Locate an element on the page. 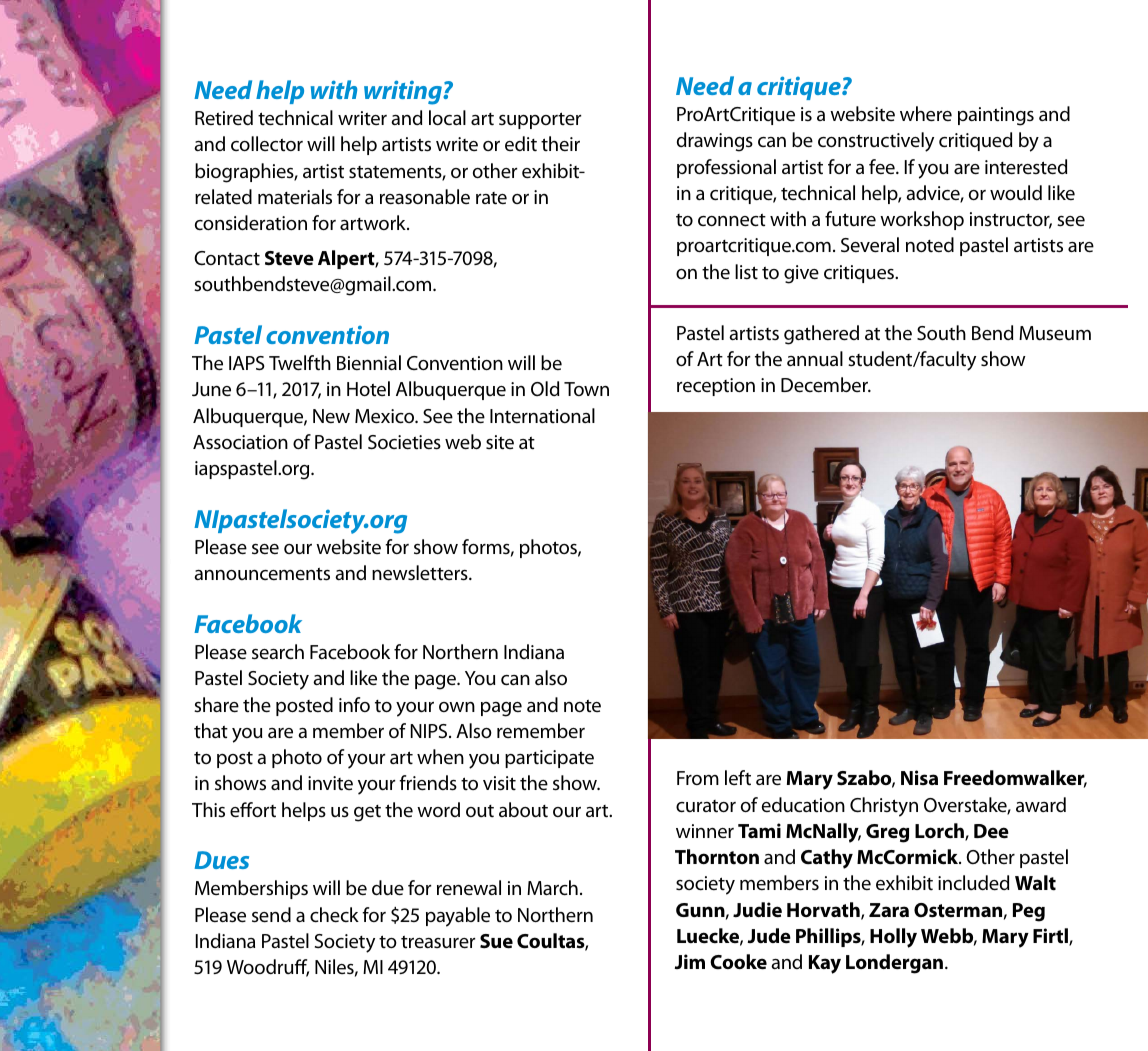  announcements is located at coordinates (262, 574).
